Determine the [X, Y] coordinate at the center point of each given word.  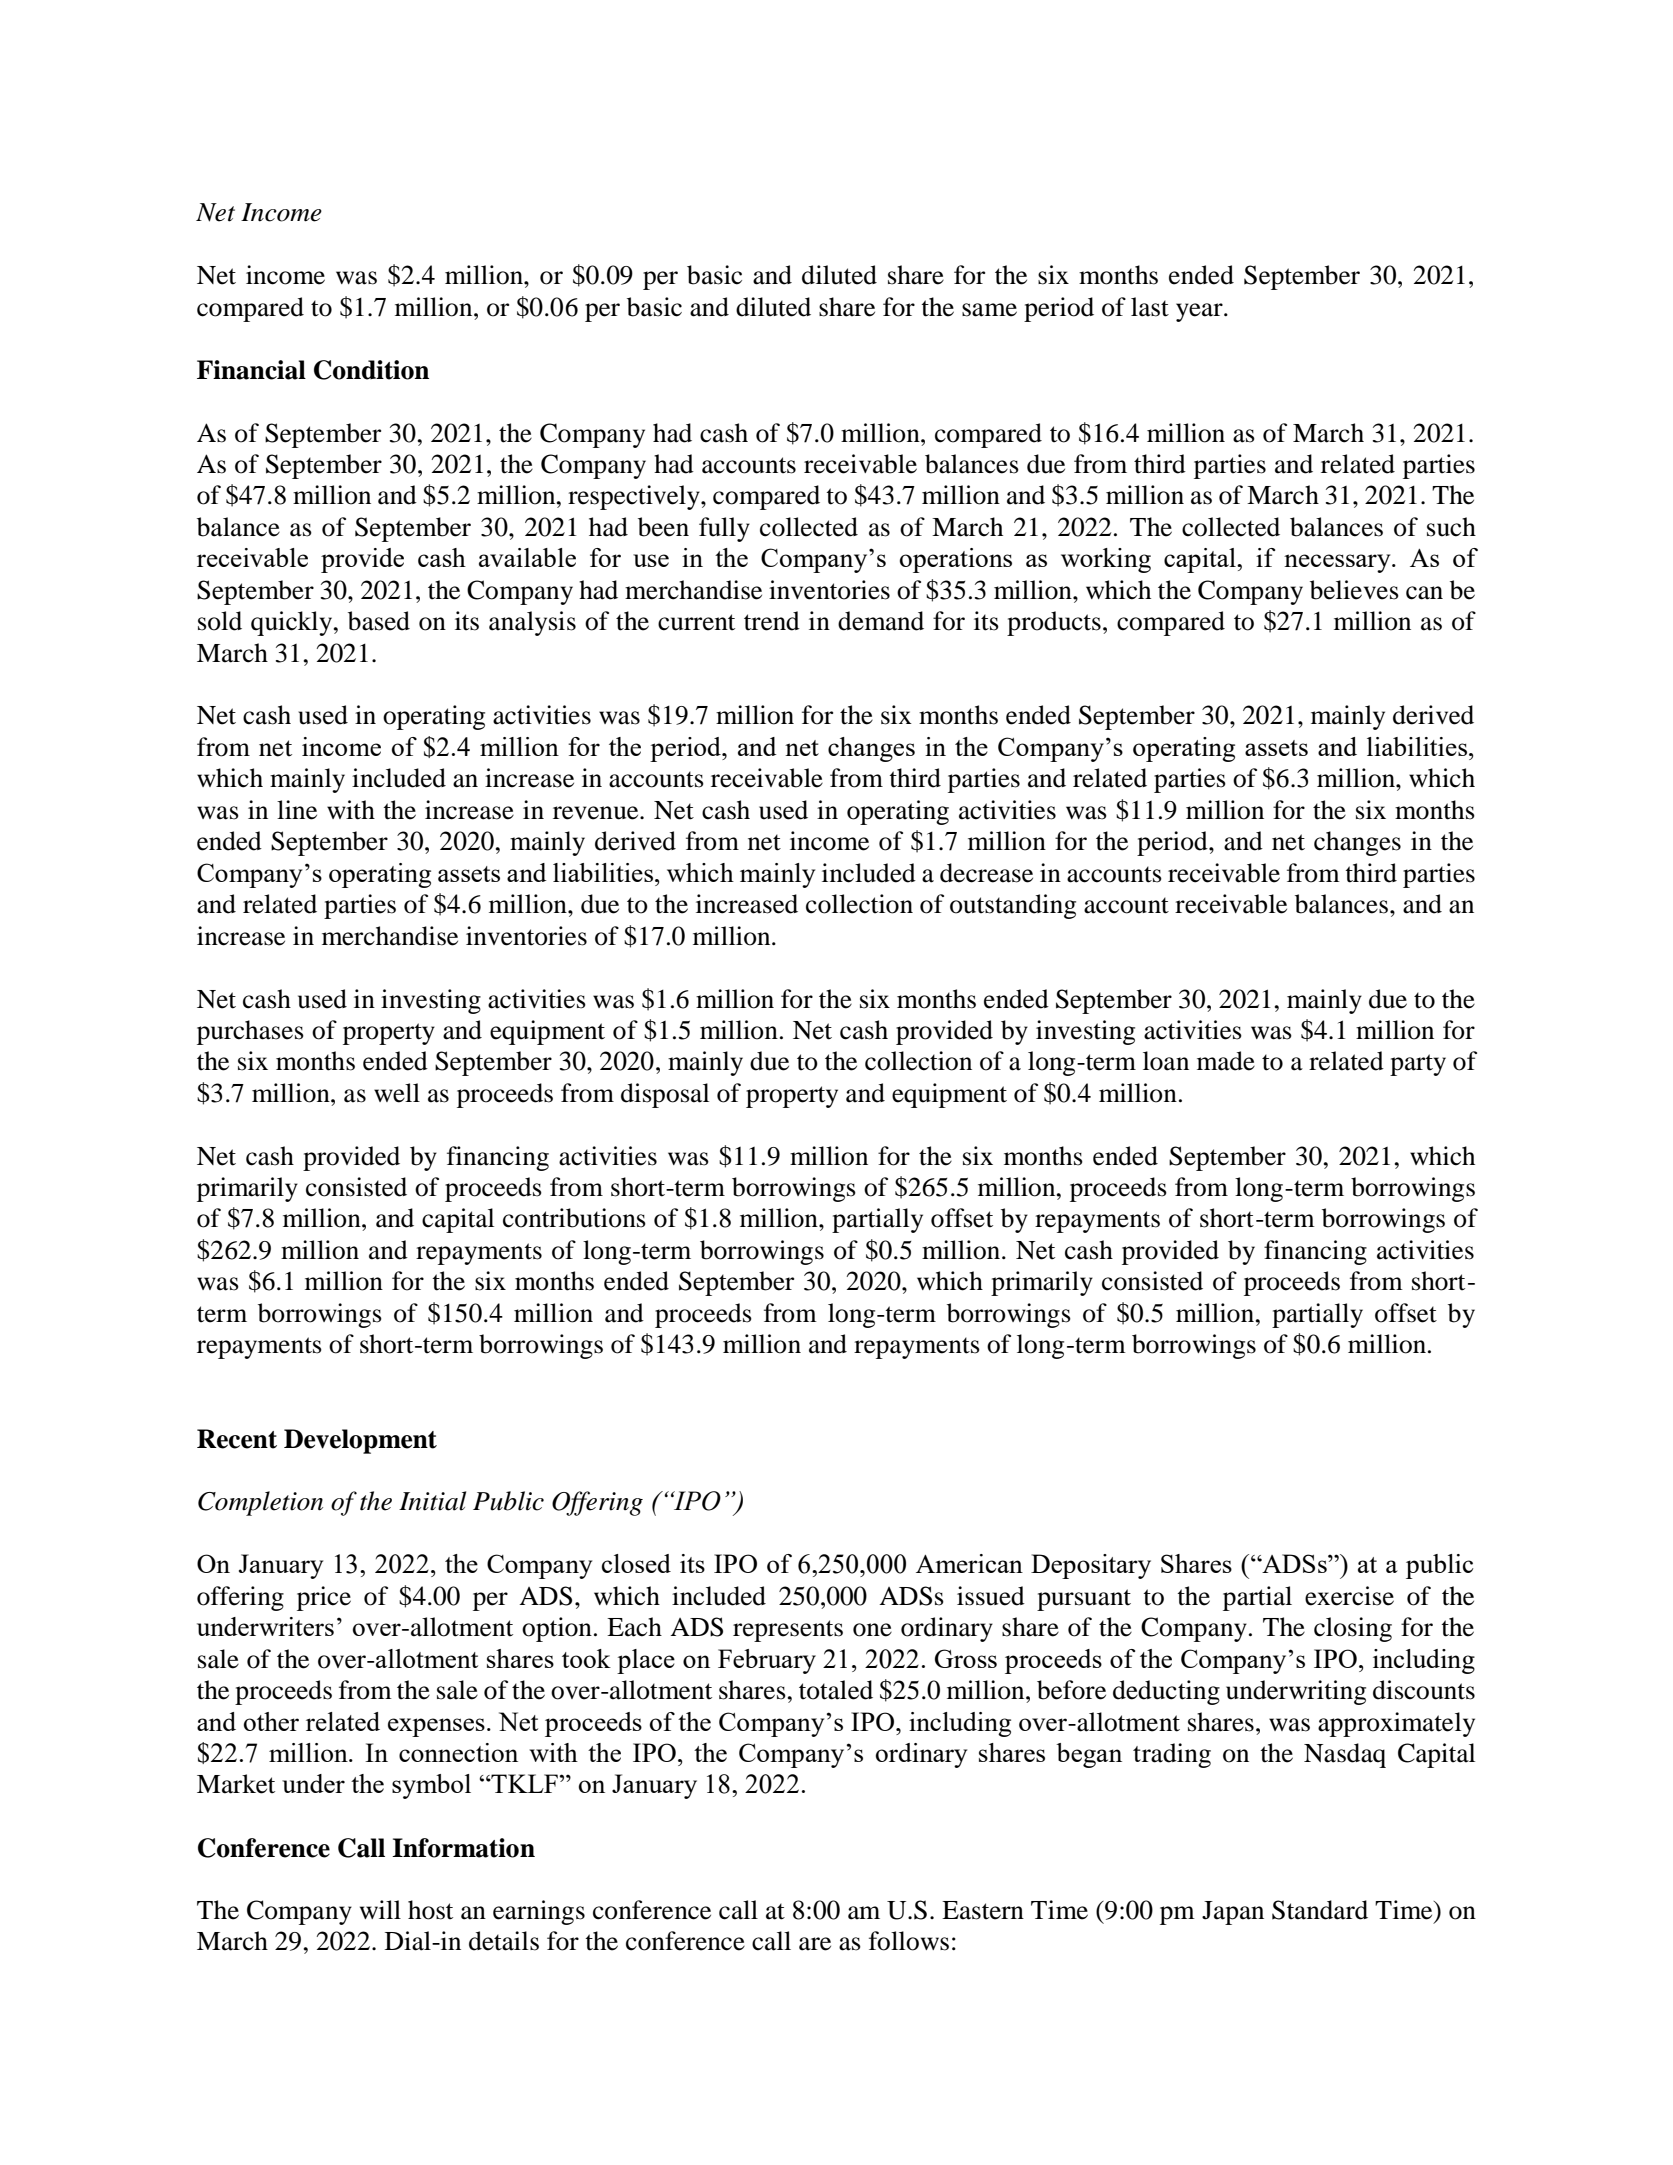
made [1226, 1061]
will [380, 1909]
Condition [371, 370]
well [397, 1093]
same [989, 310]
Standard [1320, 1910]
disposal [665, 1095]
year [1200, 312]
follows [909, 1941]
